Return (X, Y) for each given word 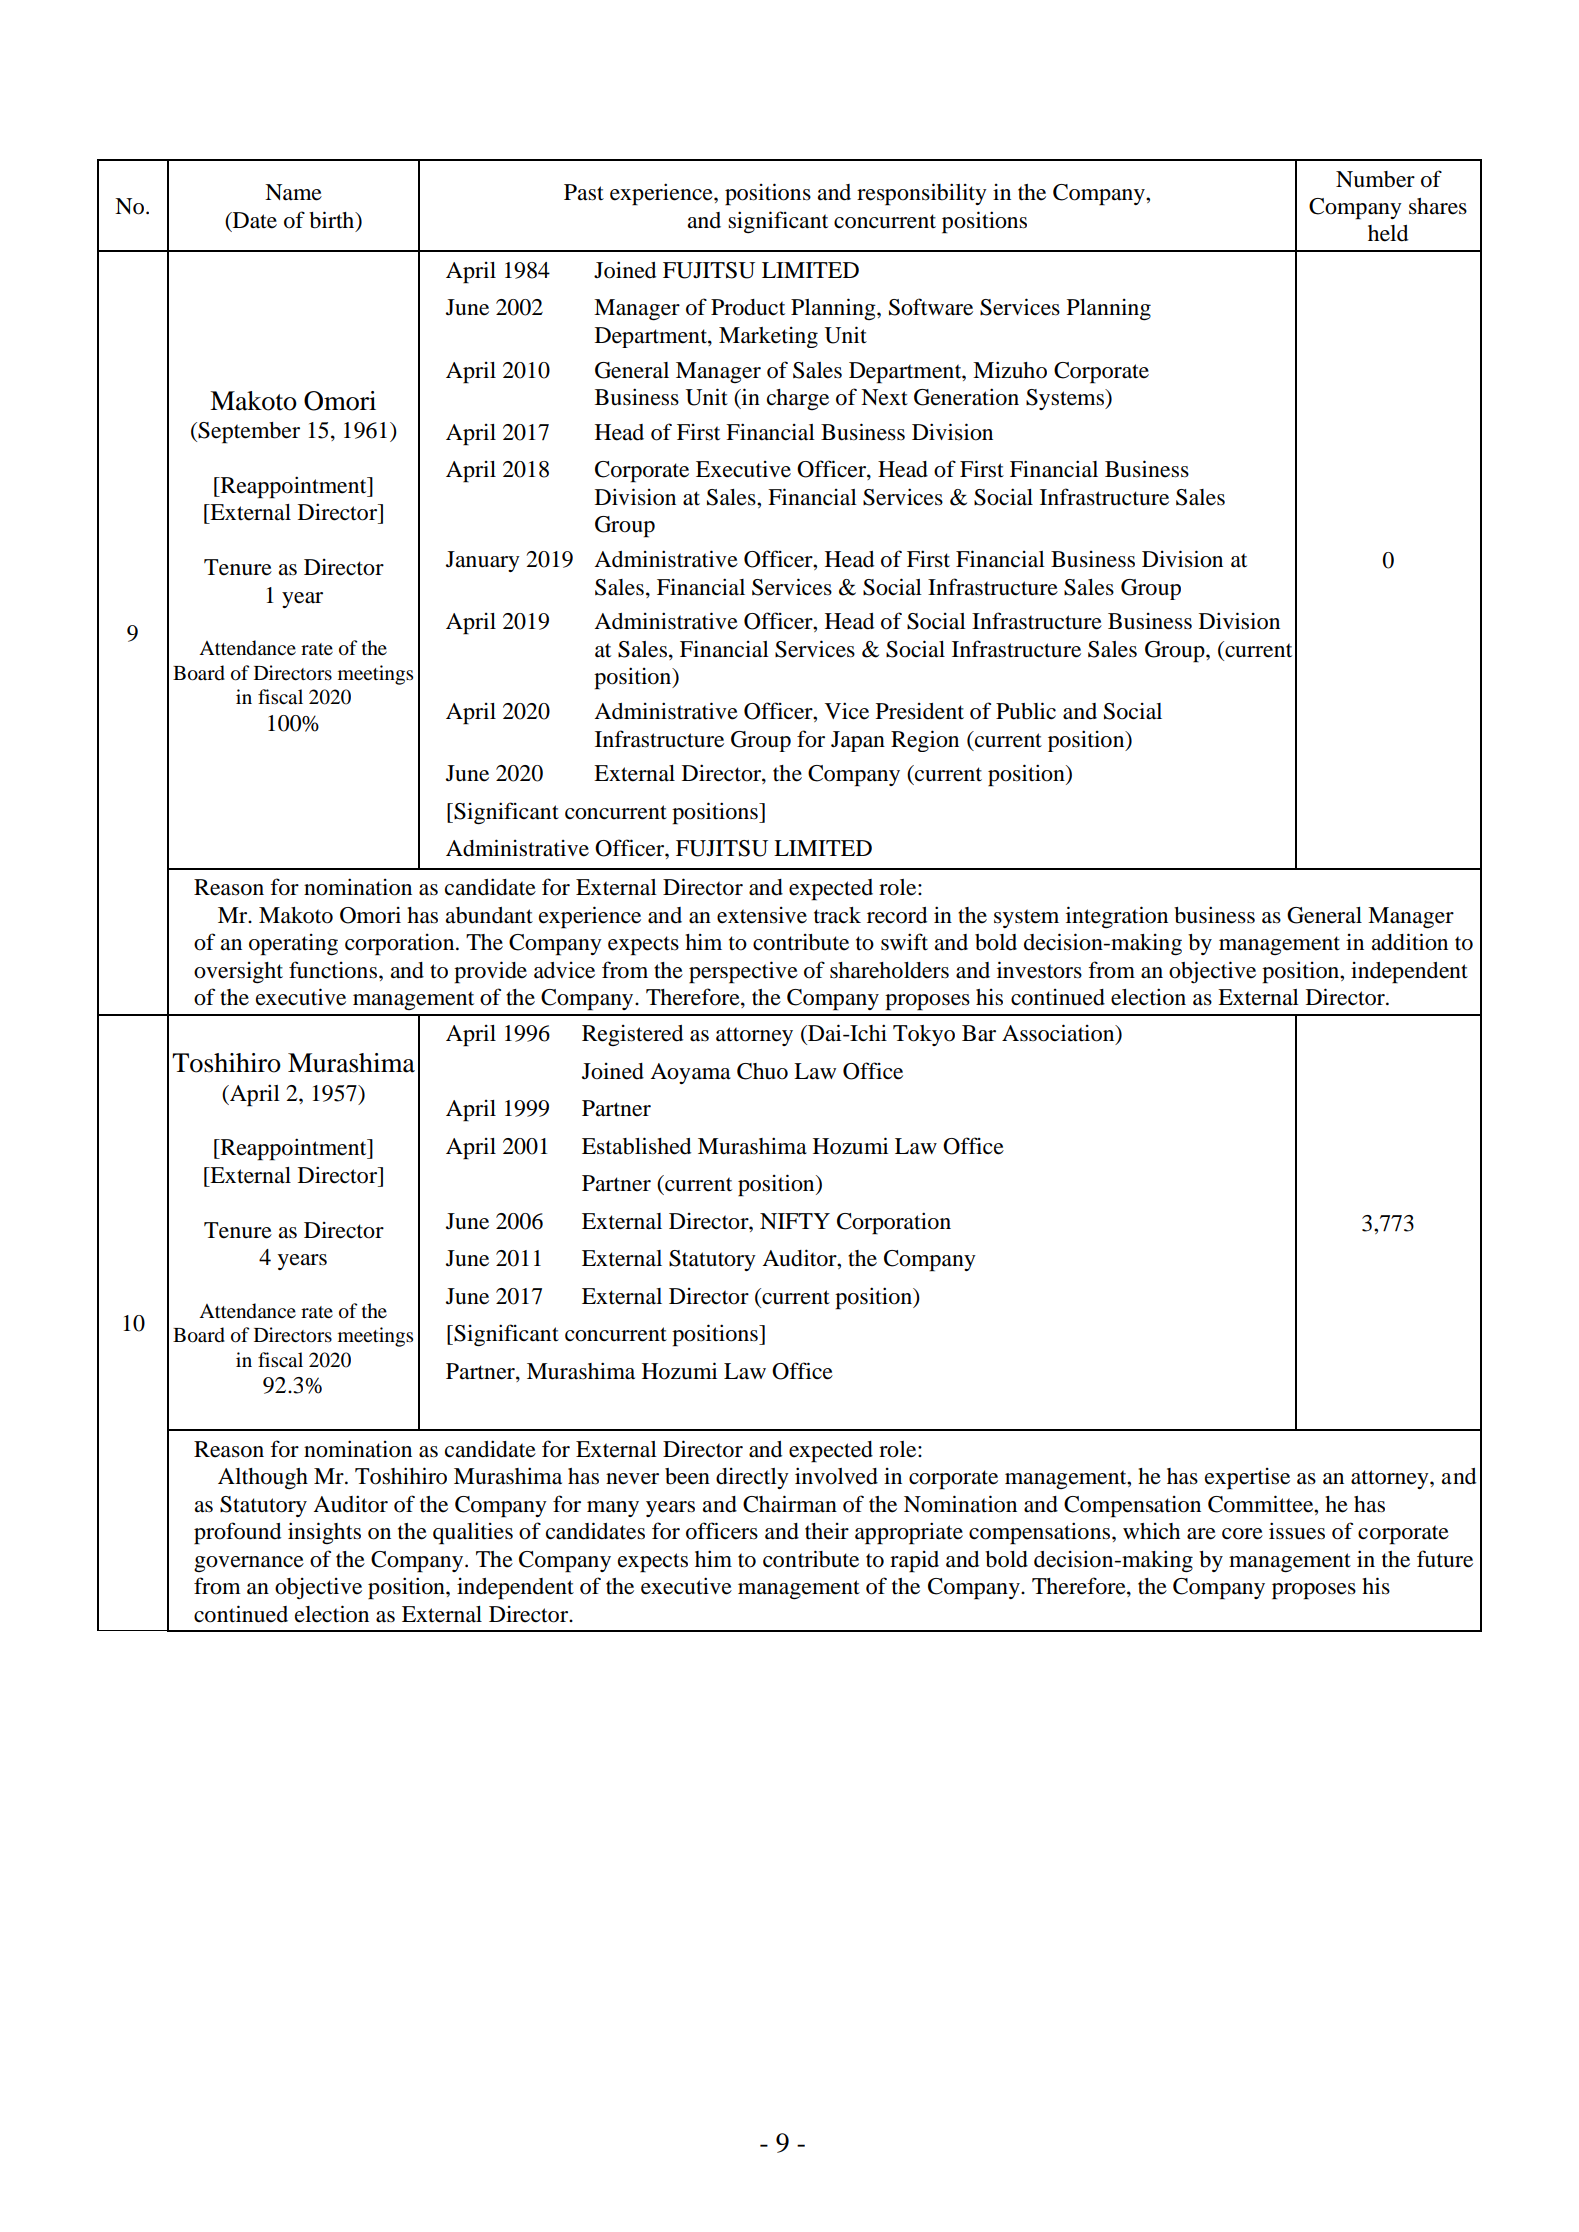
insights (324, 1533)
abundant (489, 915)
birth (333, 220)
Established (636, 1146)
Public (1026, 711)
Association (1059, 1034)
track (837, 915)
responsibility (922, 194)
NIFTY (795, 1221)
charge (798, 399)
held (1388, 233)
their (827, 1531)
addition (1410, 942)
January (483, 561)
